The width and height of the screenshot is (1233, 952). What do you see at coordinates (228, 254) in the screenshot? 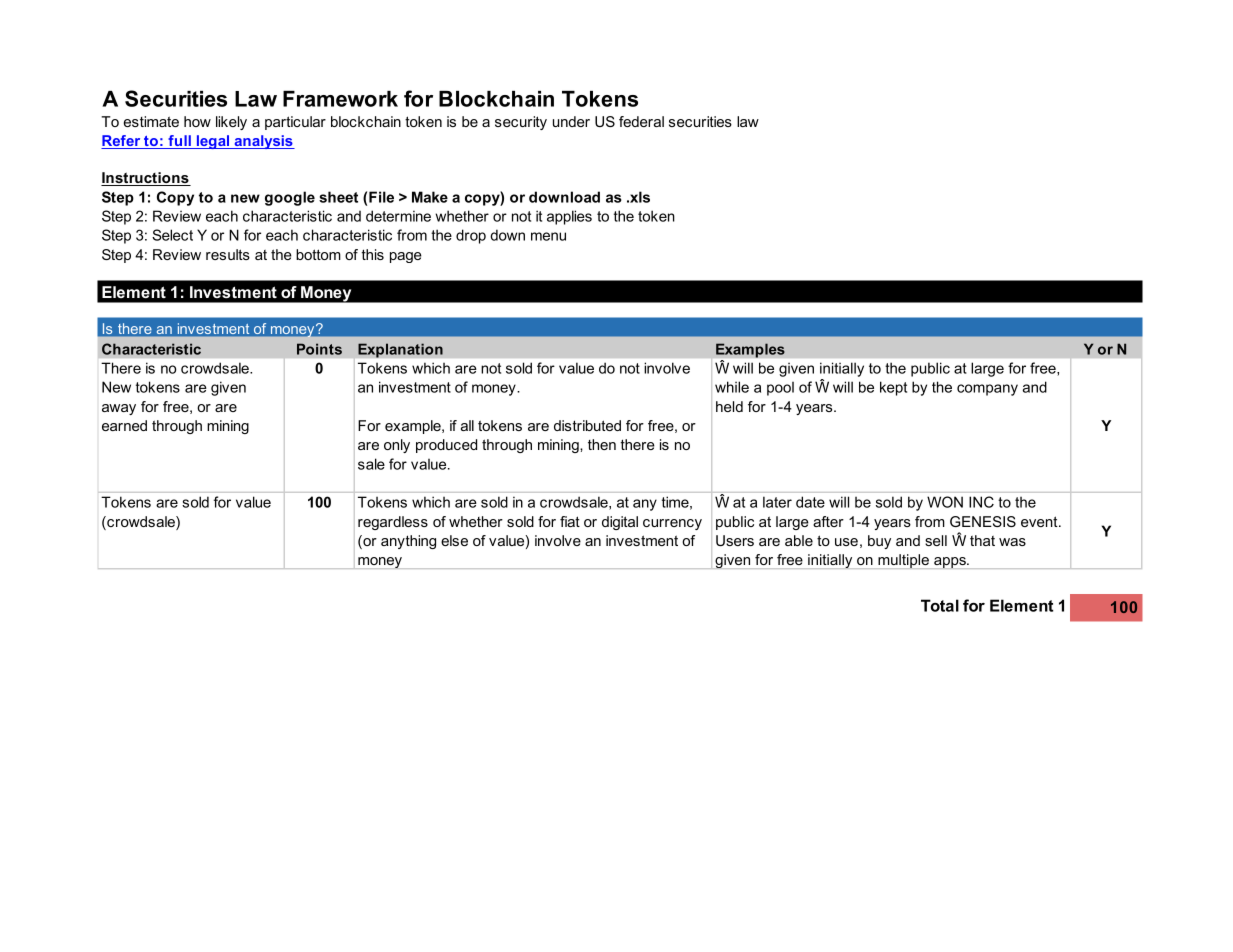
I see `results` at bounding box center [228, 254].
